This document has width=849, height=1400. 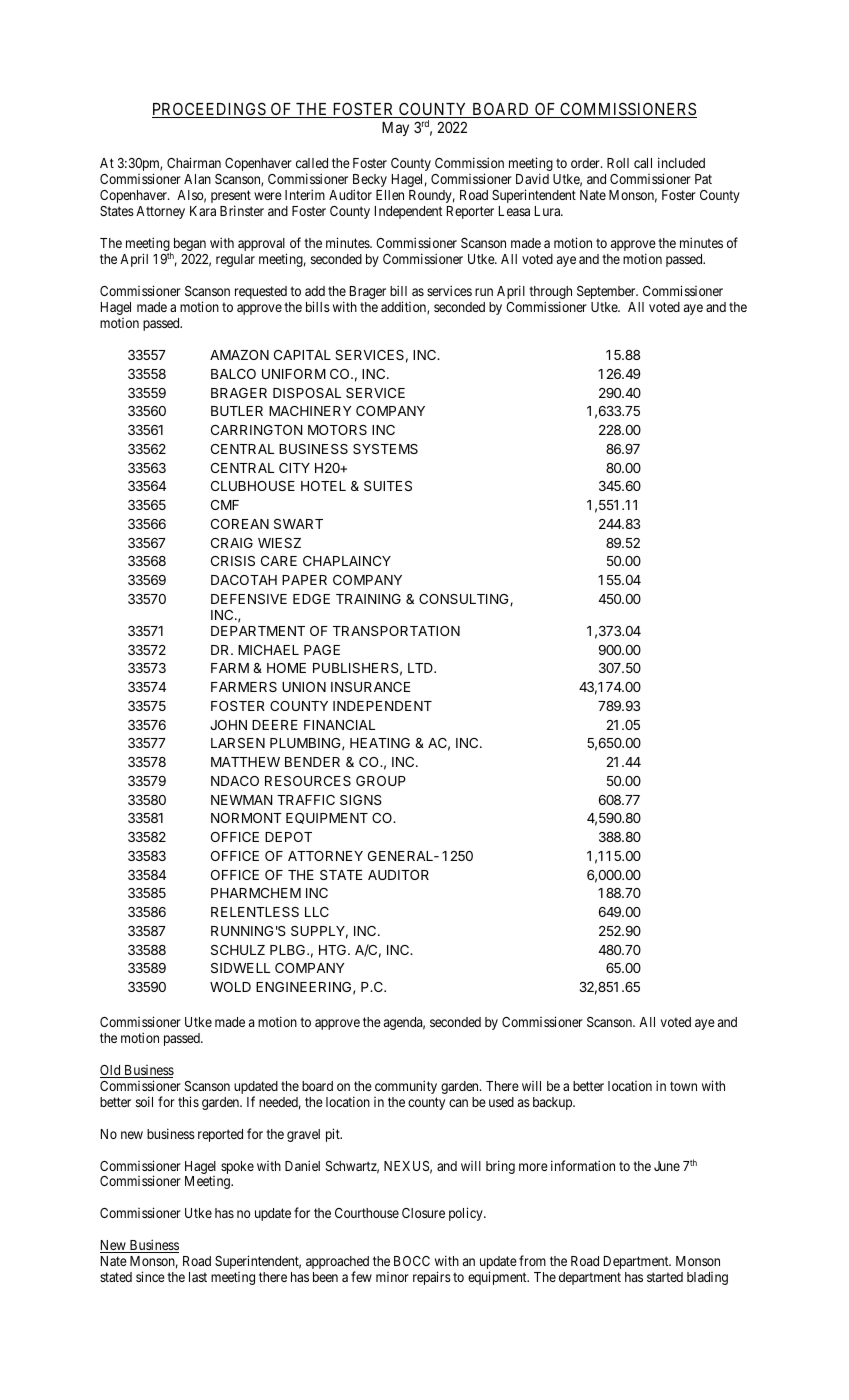 I want to click on town, so click(x=683, y=1086).
